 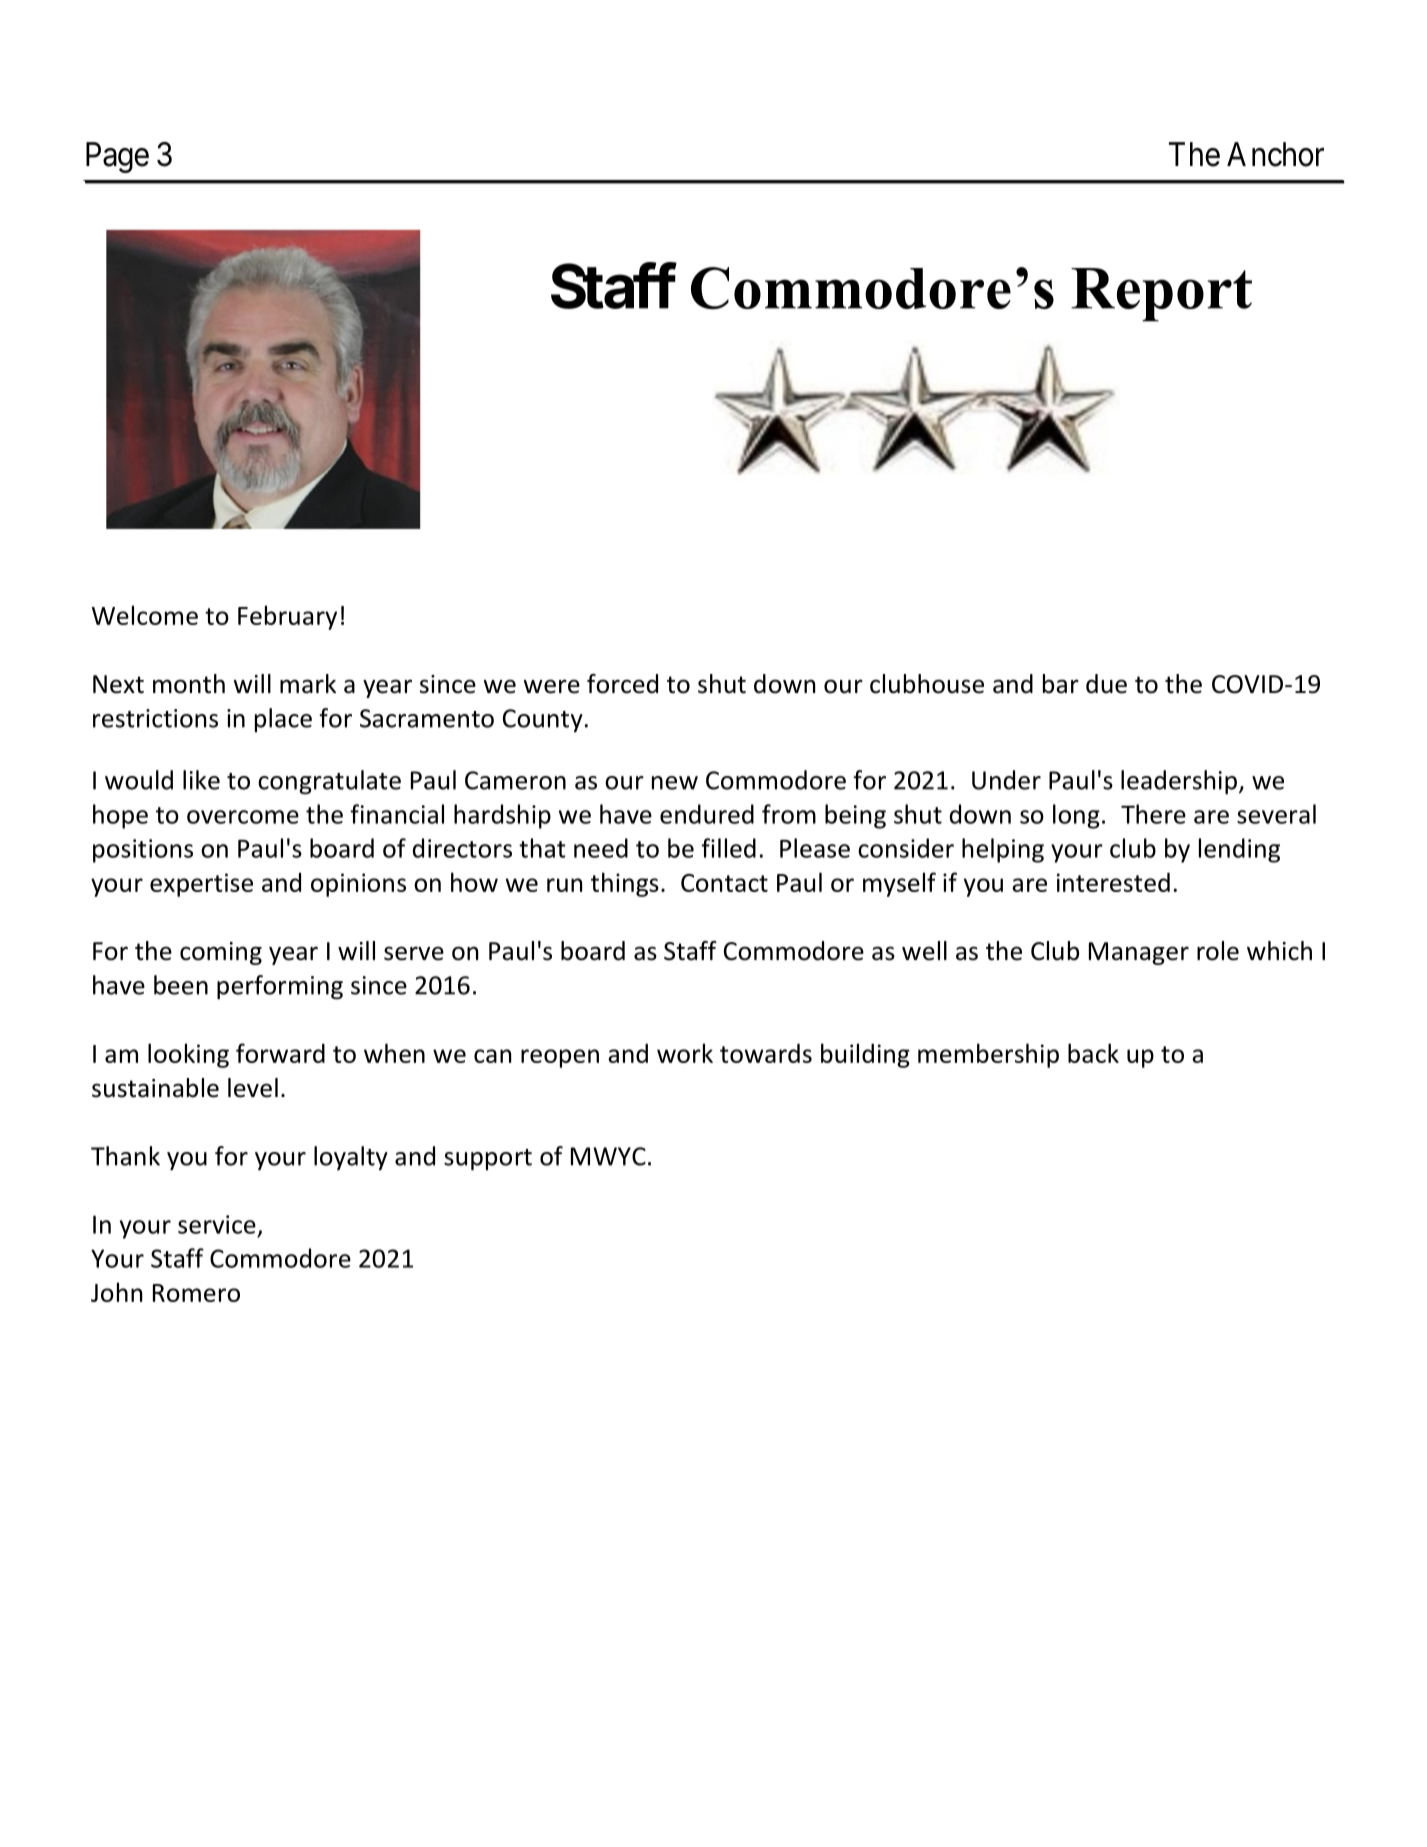 What do you see at coordinates (488, 1160) in the image?
I see `support` at bounding box center [488, 1160].
